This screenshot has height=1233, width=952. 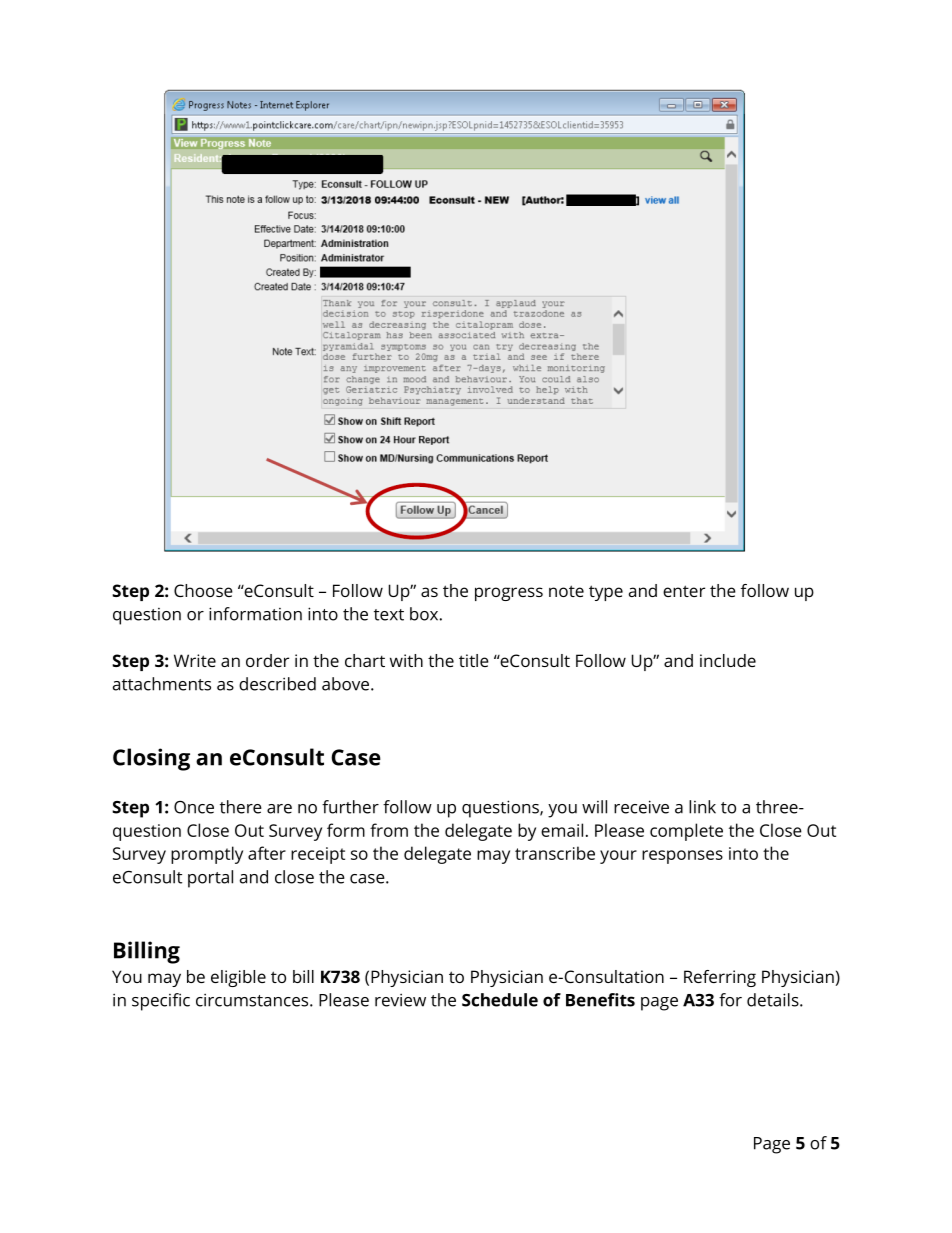 I want to click on enter, so click(x=684, y=591).
